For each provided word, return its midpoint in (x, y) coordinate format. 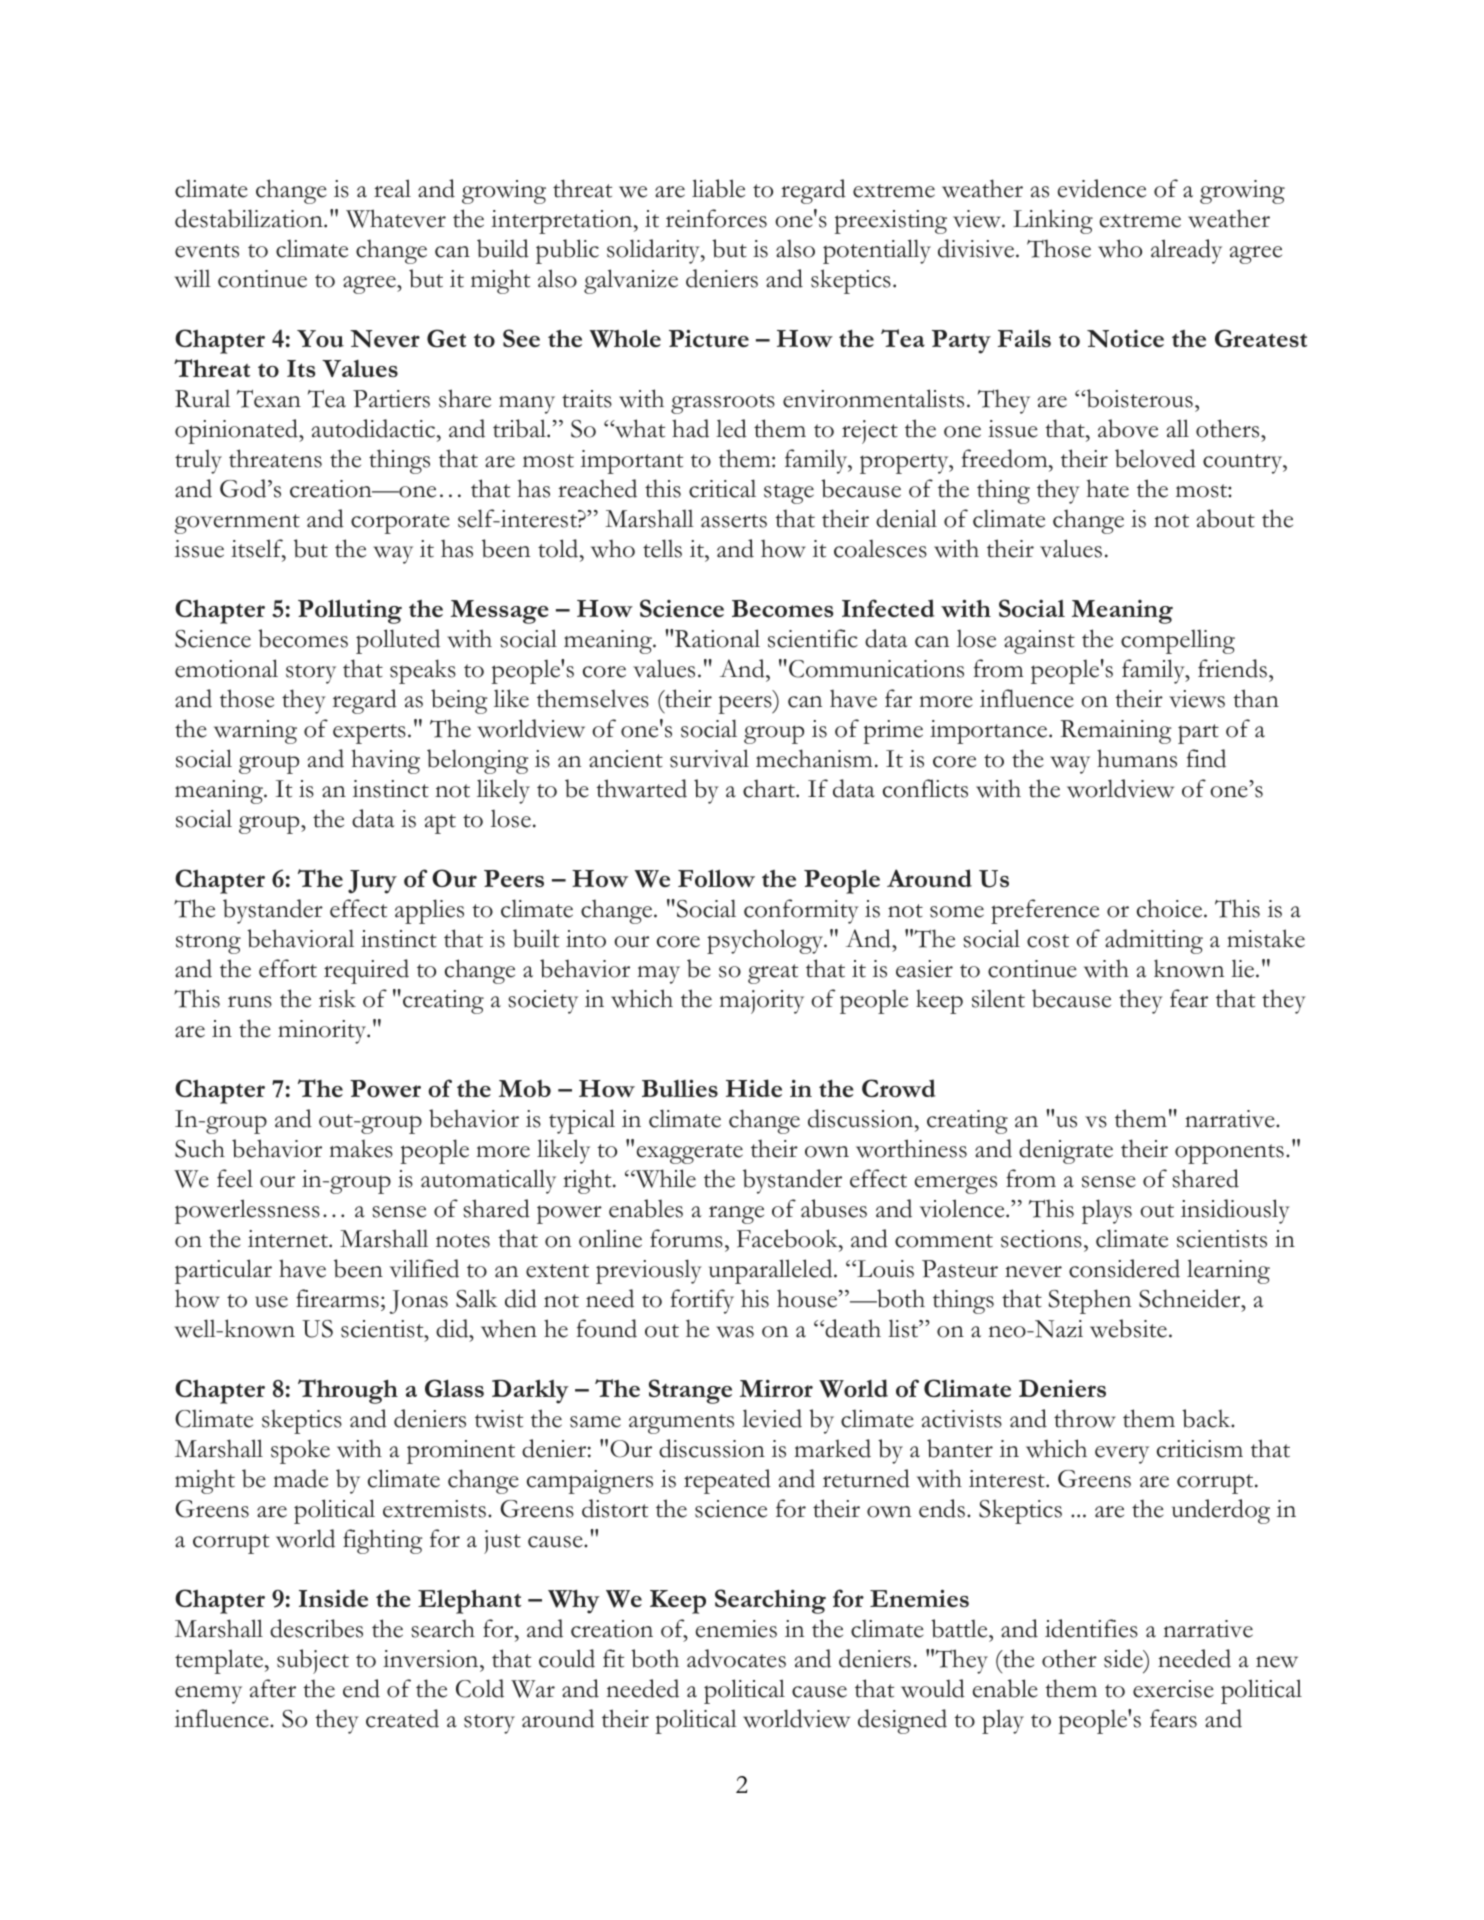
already (1186, 251)
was (735, 1332)
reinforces (716, 218)
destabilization (250, 218)
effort (288, 968)
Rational (717, 638)
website (1128, 1328)
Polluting (350, 611)
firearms (337, 1298)
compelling (1178, 641)
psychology (766, 941)
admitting (1154, 941)
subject (313, 1661)
